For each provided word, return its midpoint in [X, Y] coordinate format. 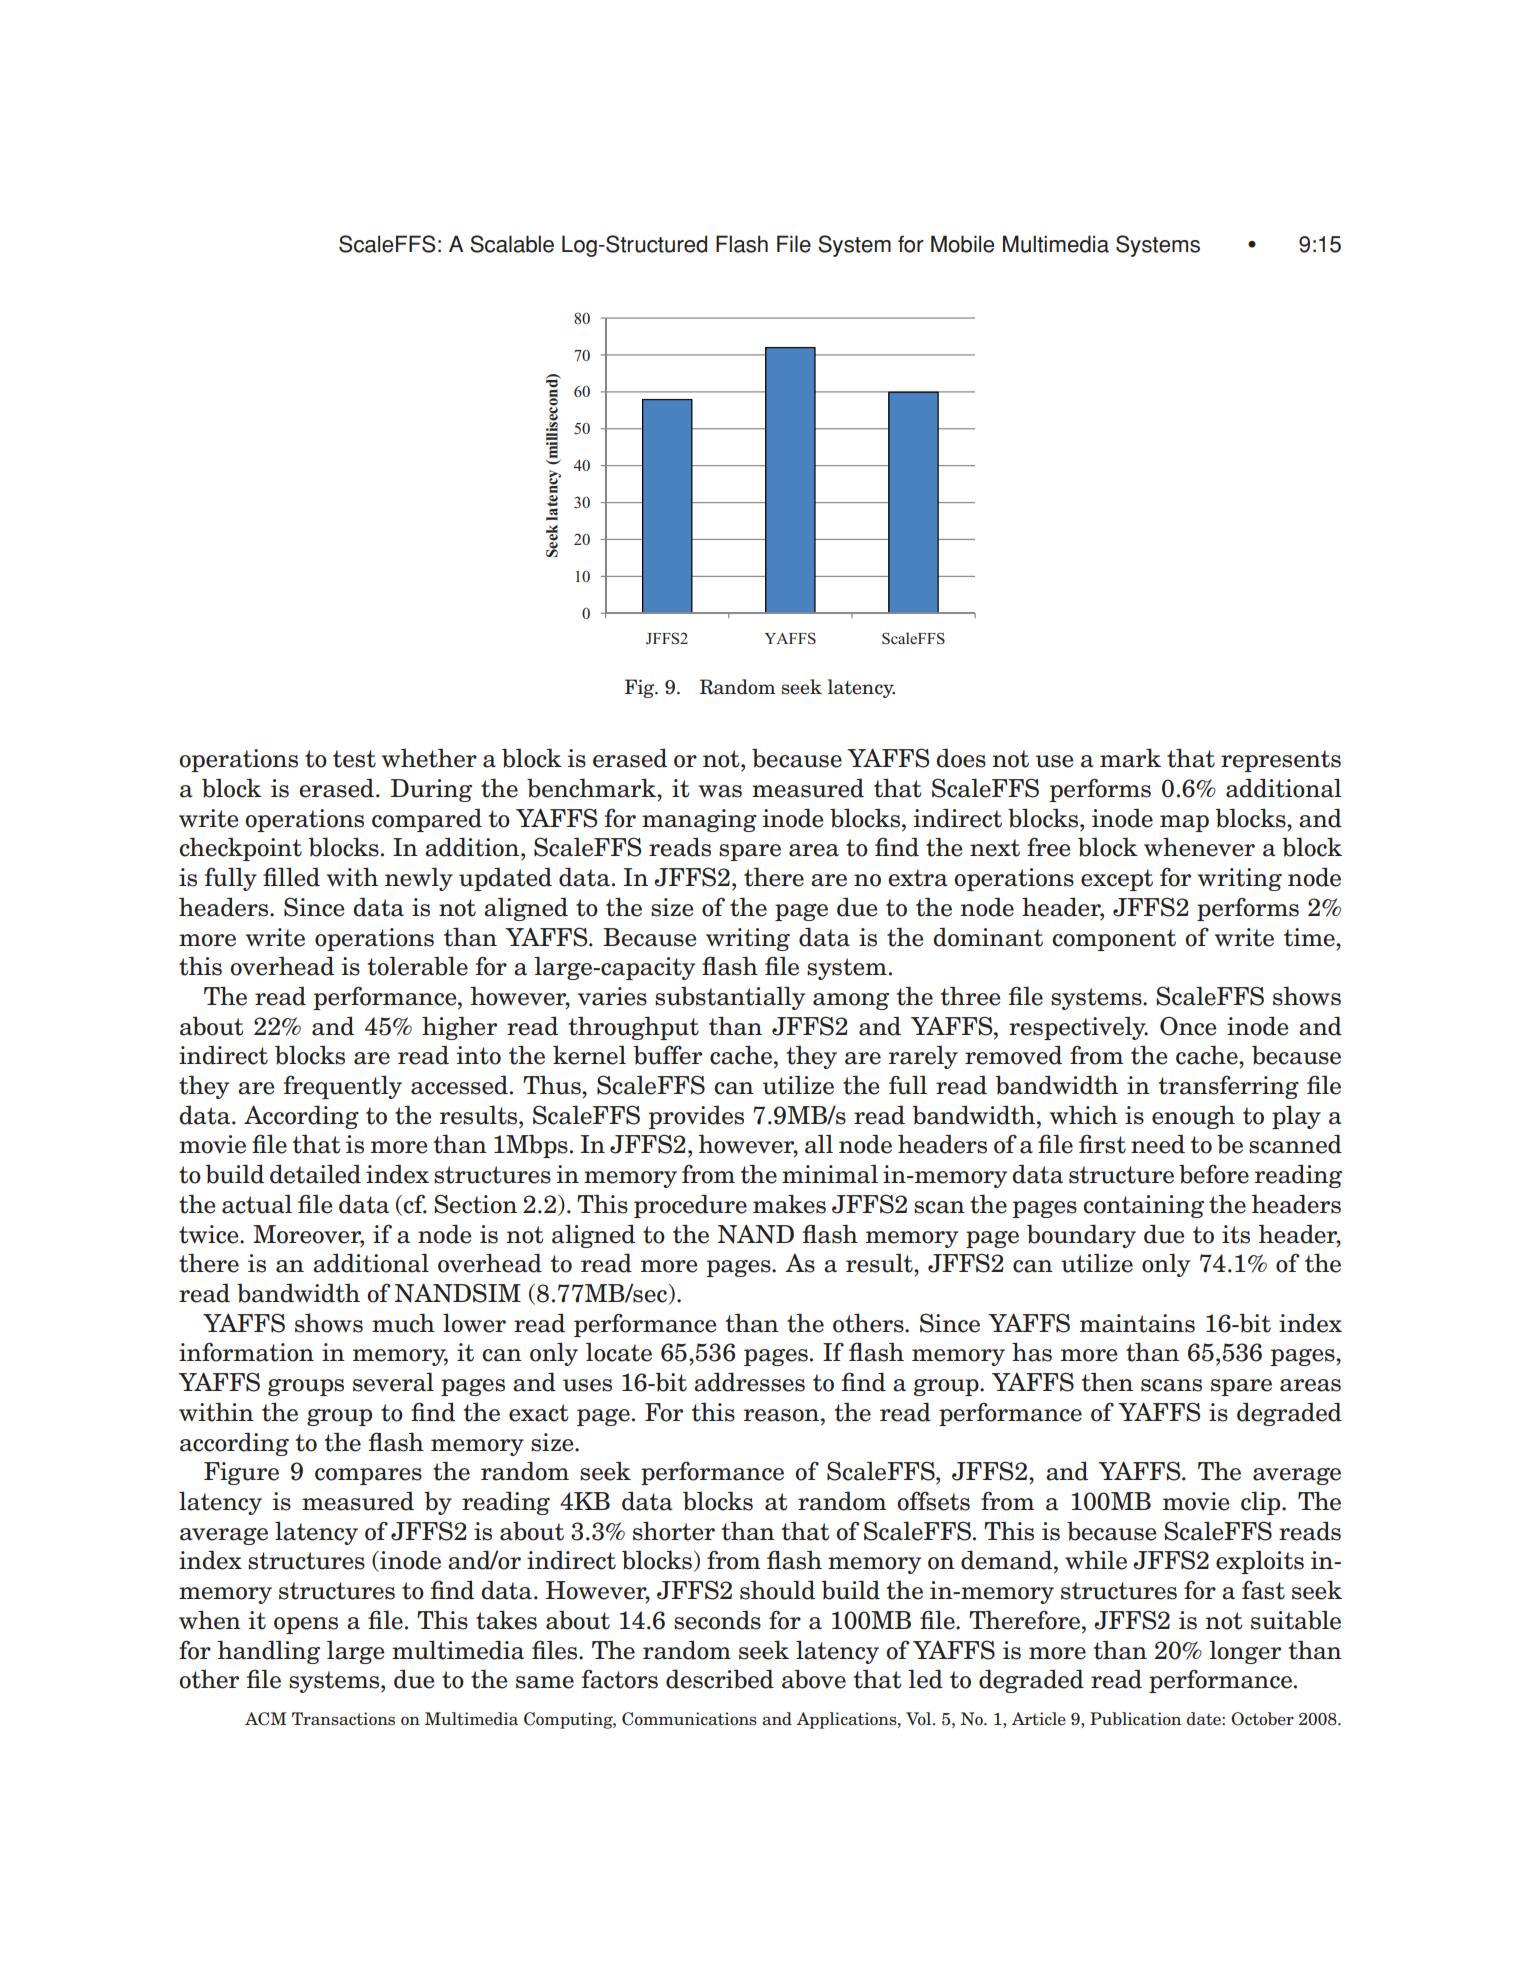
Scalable [512, 244]
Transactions [343, 1719]
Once [1188, 1026]
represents [1281, 761]
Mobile [962, 244]
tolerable [418, 966]
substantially [730, 998]
